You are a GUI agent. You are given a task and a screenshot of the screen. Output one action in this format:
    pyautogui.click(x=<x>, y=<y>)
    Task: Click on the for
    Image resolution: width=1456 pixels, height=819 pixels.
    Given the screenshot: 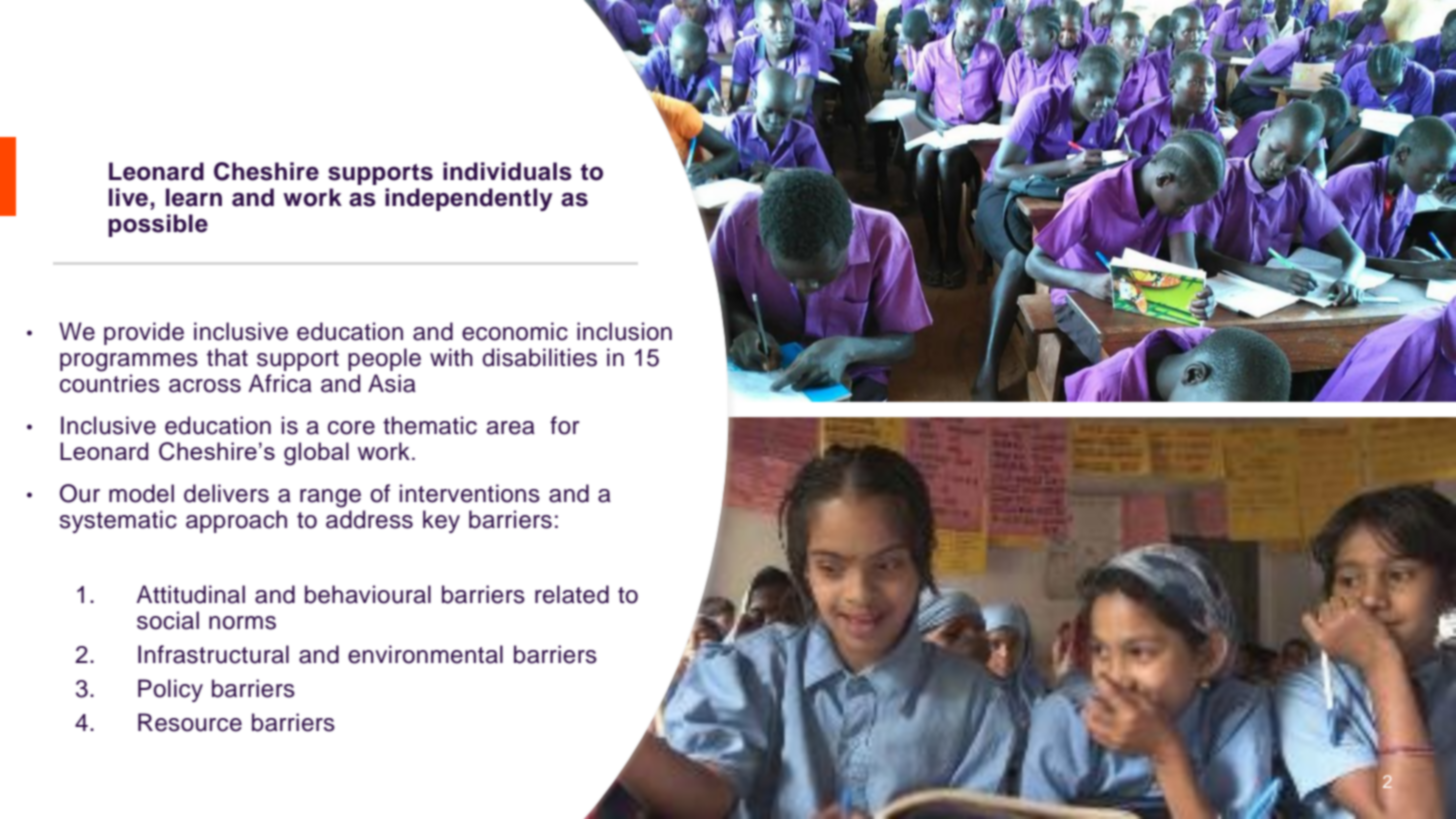 What is the action you would take?
    pyautogui.click(x=565, y=425)
